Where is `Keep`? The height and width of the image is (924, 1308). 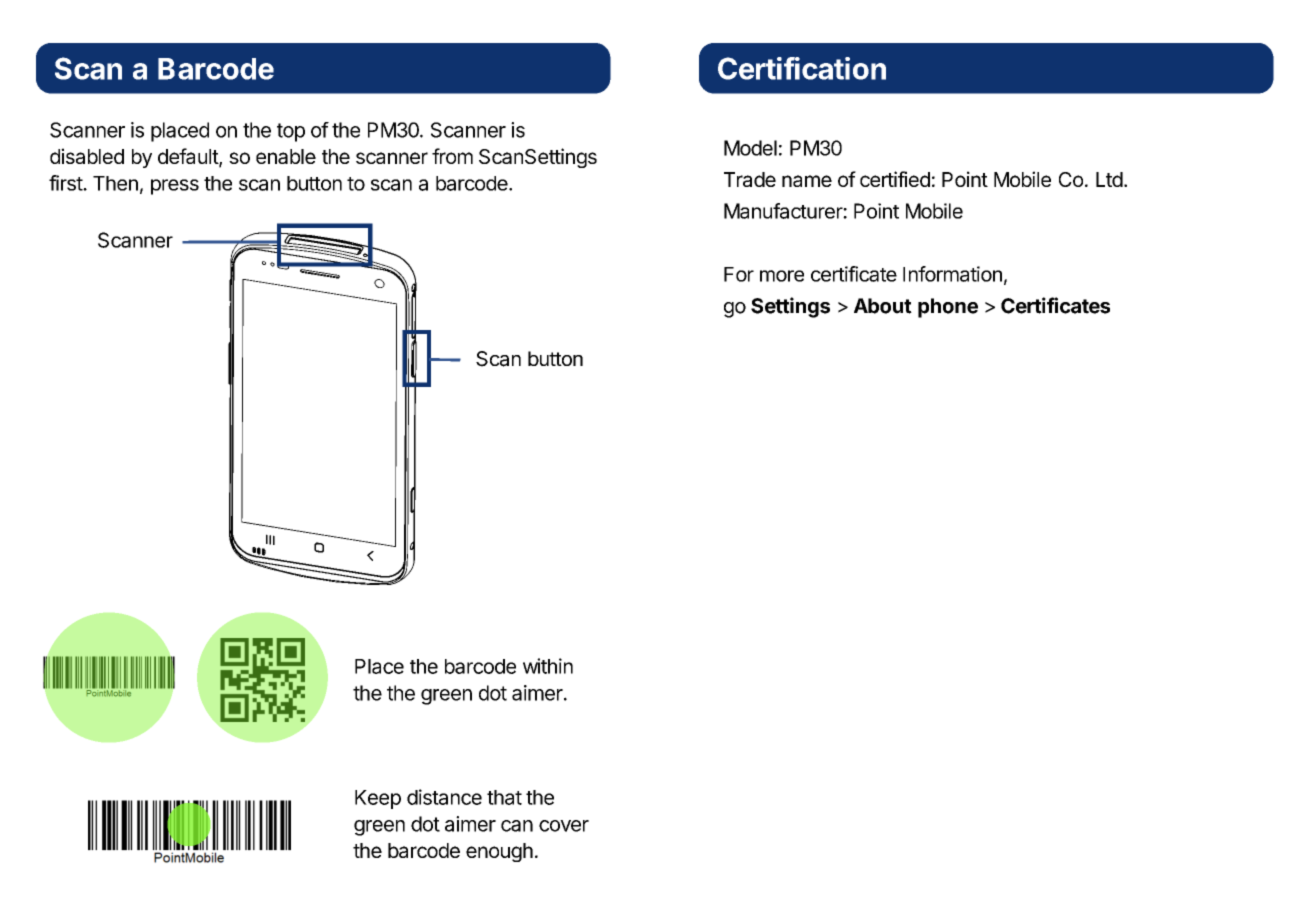
Keep is located at coordinates (378, 799).
